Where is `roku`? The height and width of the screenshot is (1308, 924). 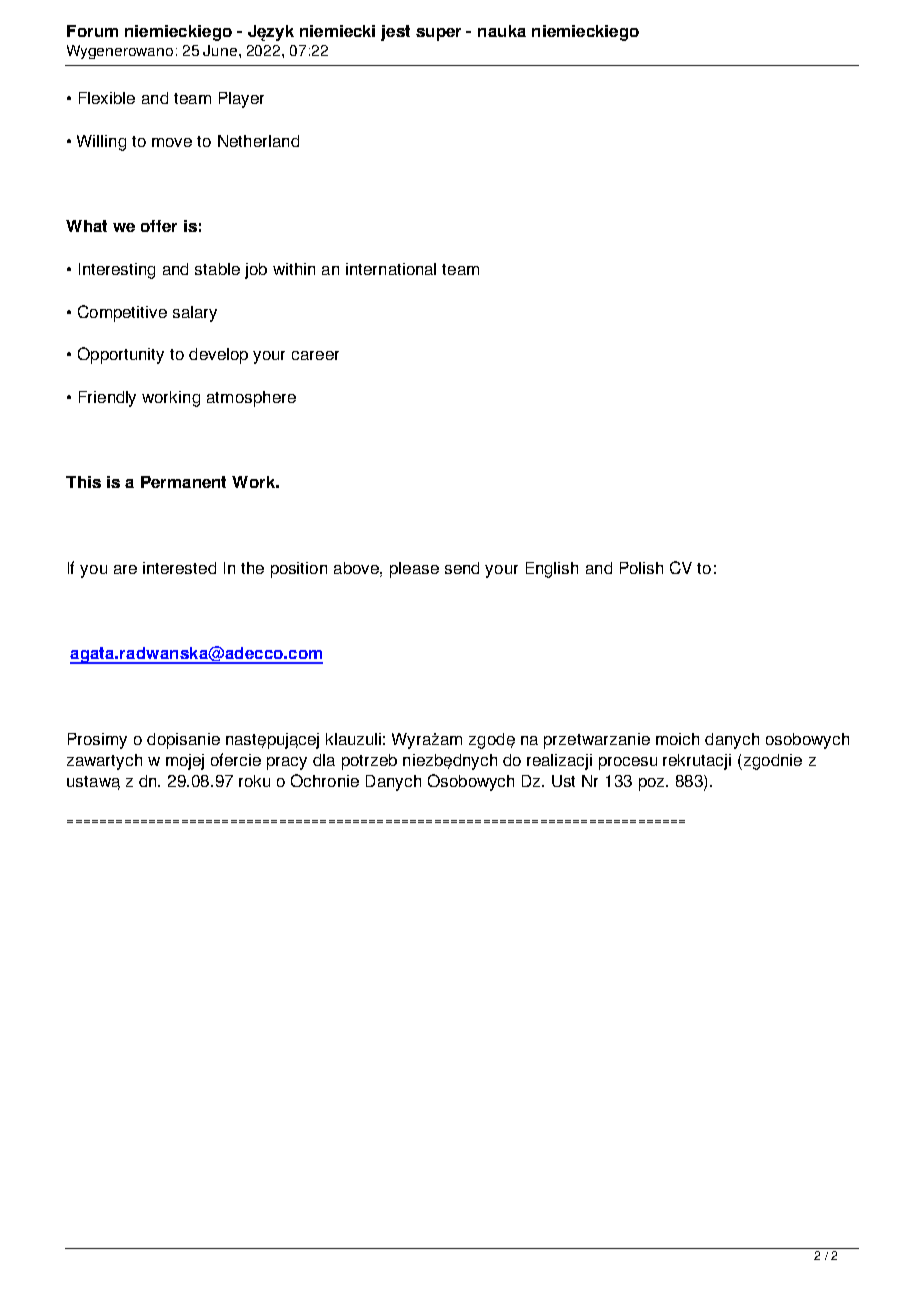
roku is located at coordinates (254, 781).
